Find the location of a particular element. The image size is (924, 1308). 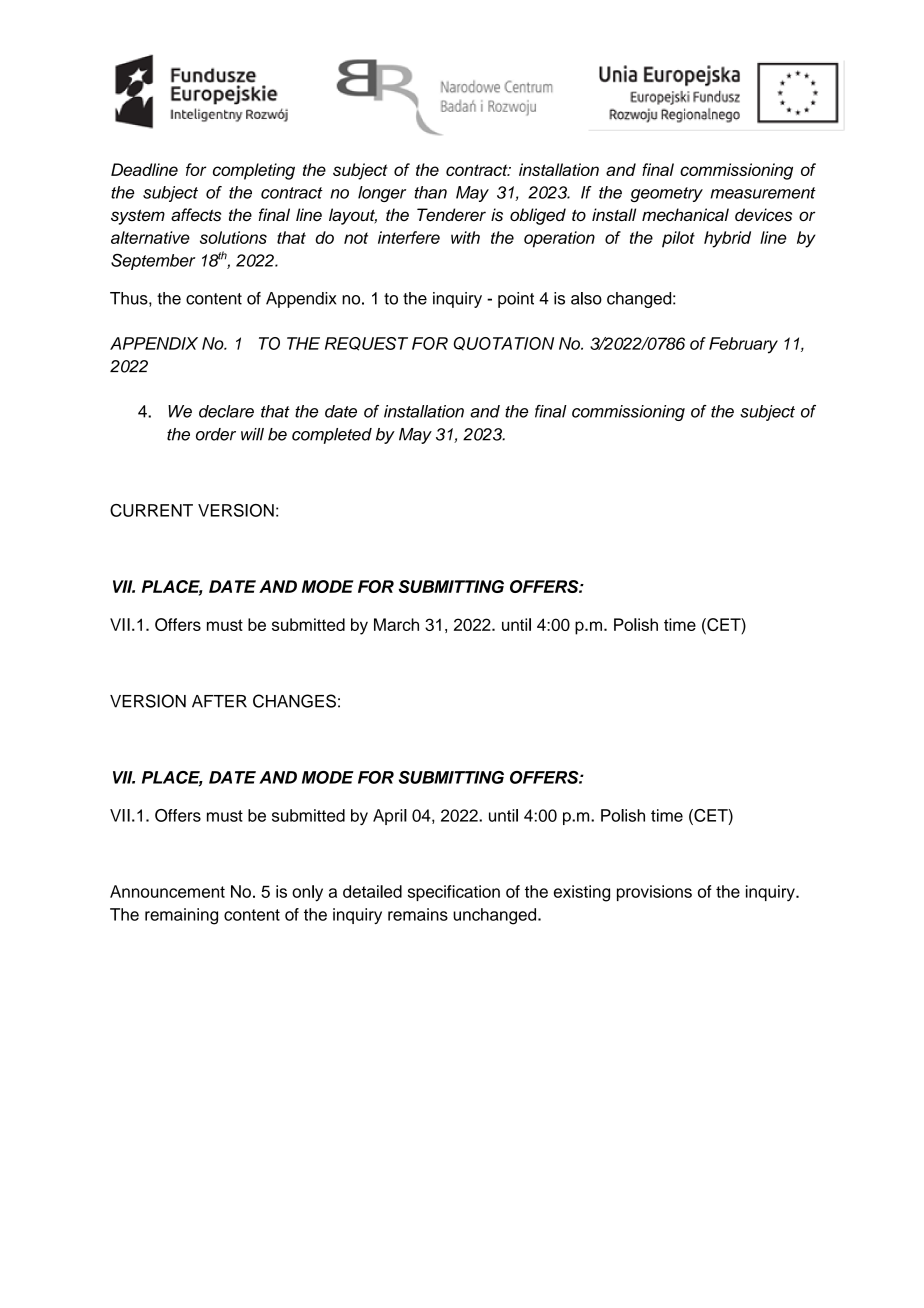

AFTER is located at coordinates (219, 701).
